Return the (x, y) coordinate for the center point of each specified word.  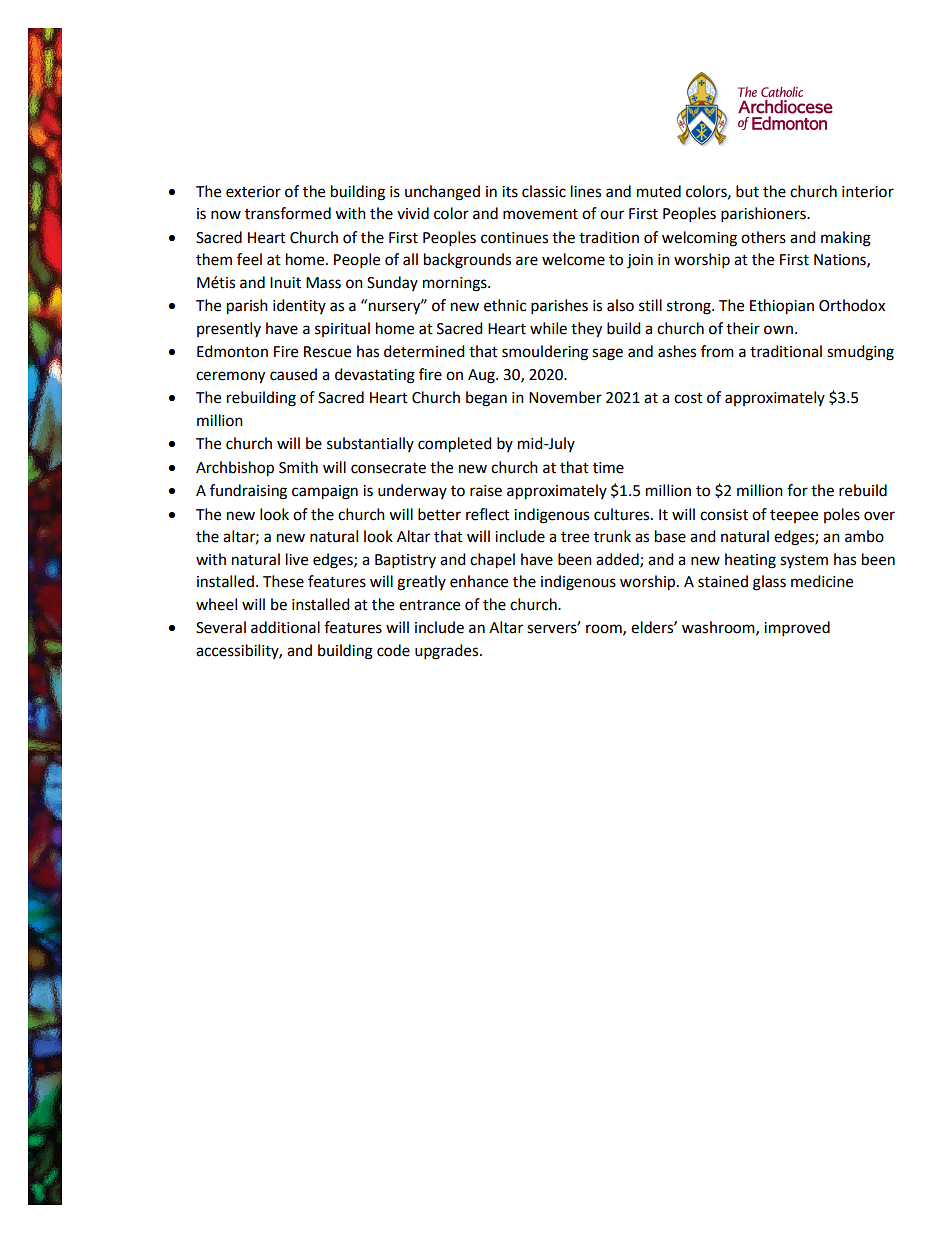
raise (486, 491)
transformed (288, 213)
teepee (794, 516)
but (747, 191)
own (778, 330)
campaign (325, 492)
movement (540, 214)
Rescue (327, 352)
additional (285, 627)
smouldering (545, 353)
